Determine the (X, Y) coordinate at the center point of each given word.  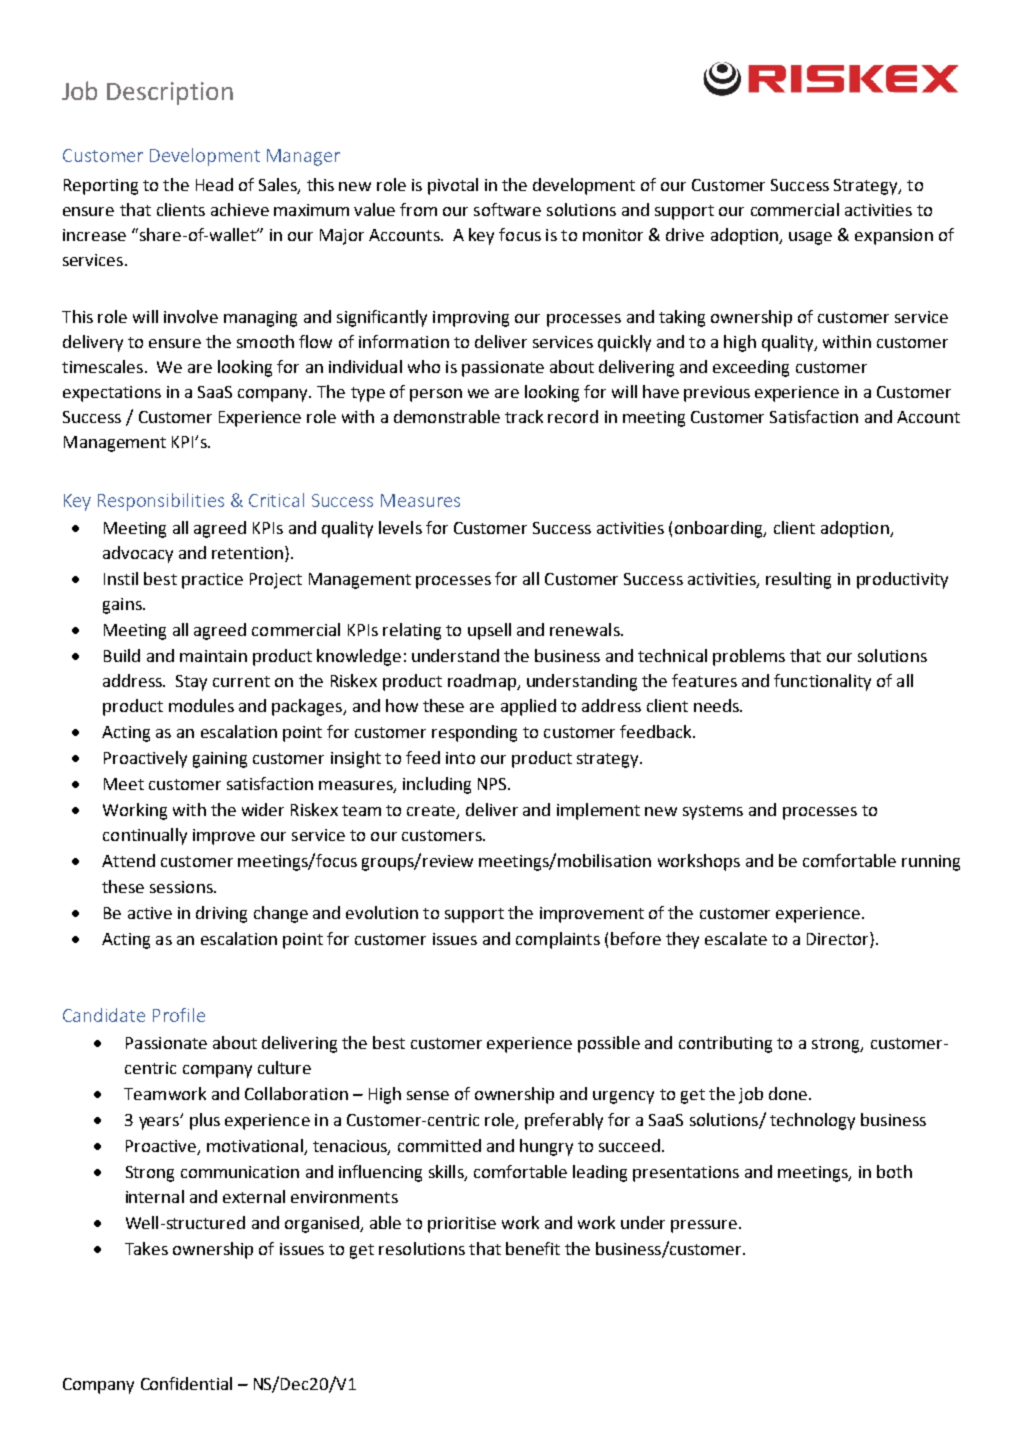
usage (810, 238)
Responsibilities (161, 502)
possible (609, 1044)
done (788, 1093)
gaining (220, 760)
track (524, 416)
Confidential (186, 1383)
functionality (822, 682)
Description (170, 93)
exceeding (751, 368)
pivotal (453, 186)
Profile (179, 1015)
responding (474, 733)
